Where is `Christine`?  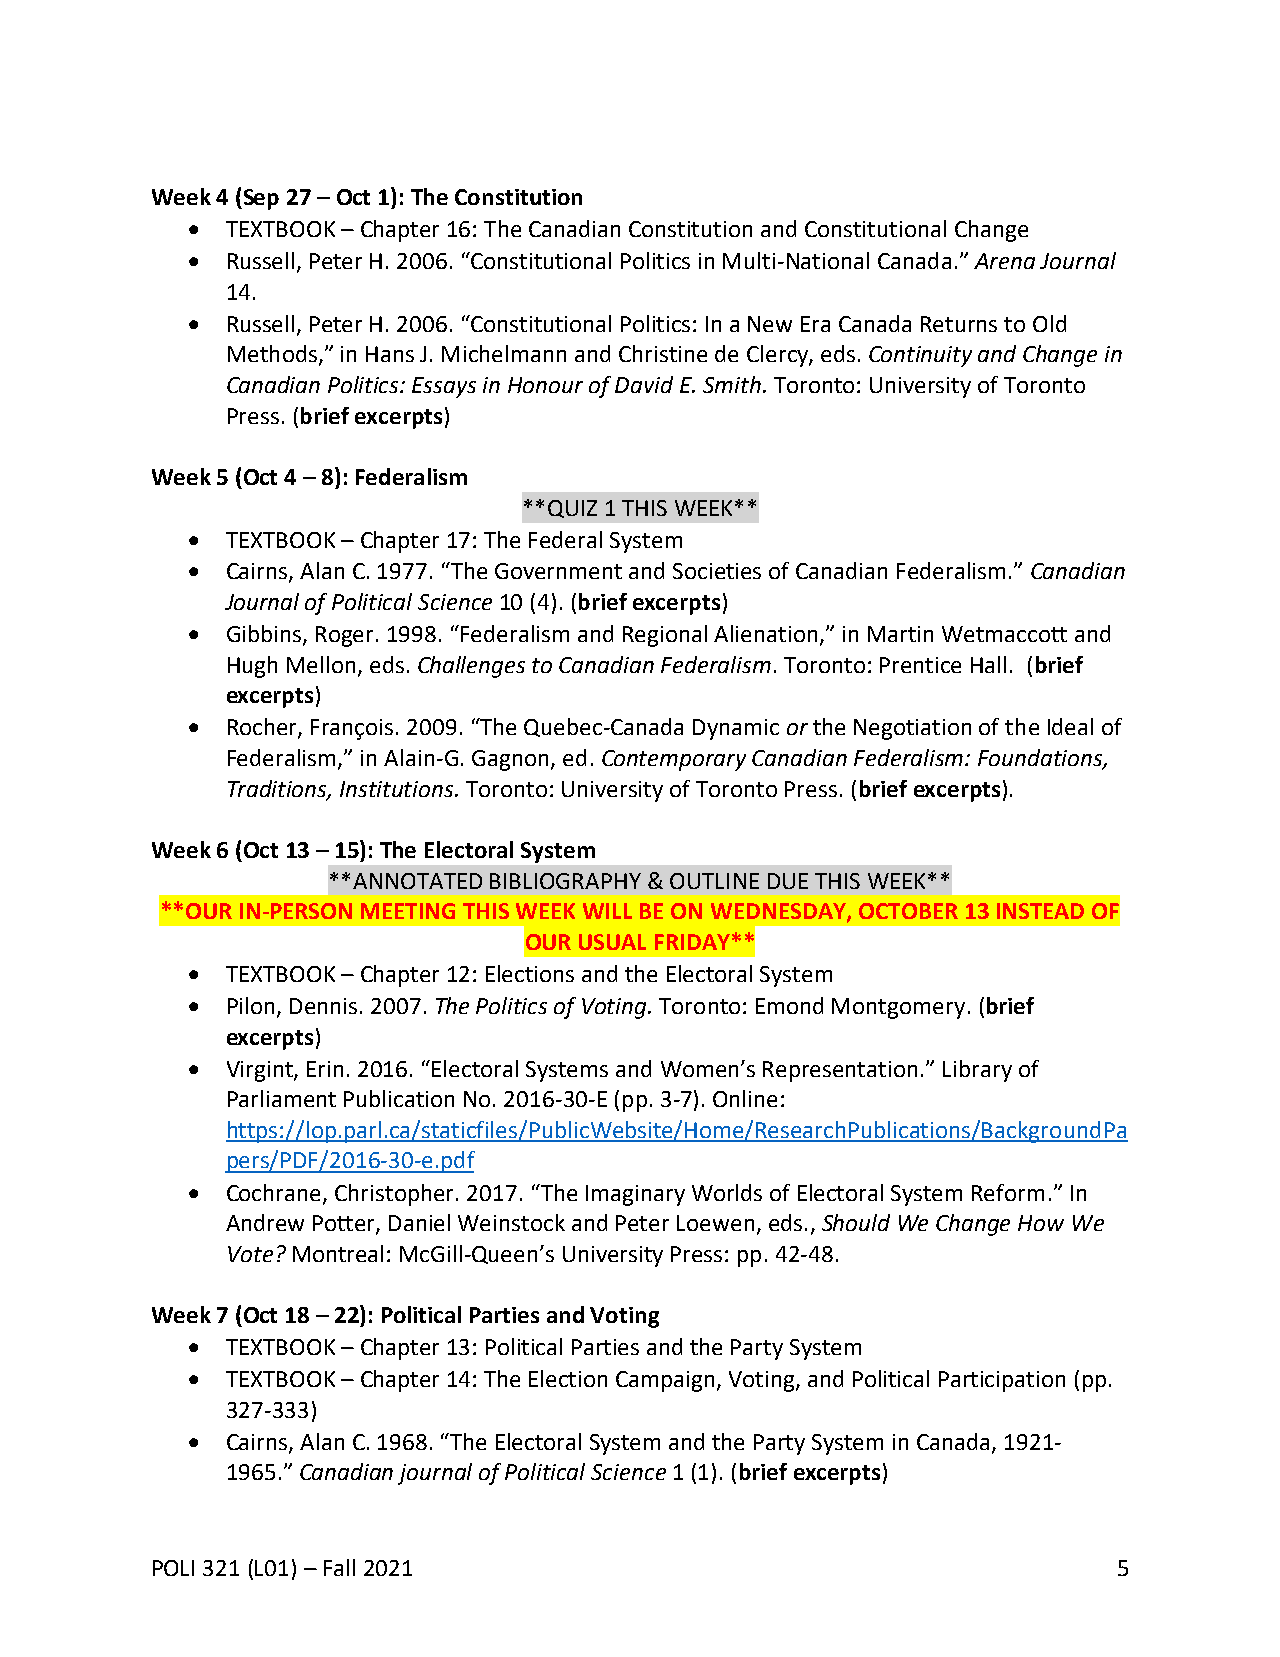
Christine is located at coordinates (663, 353).
